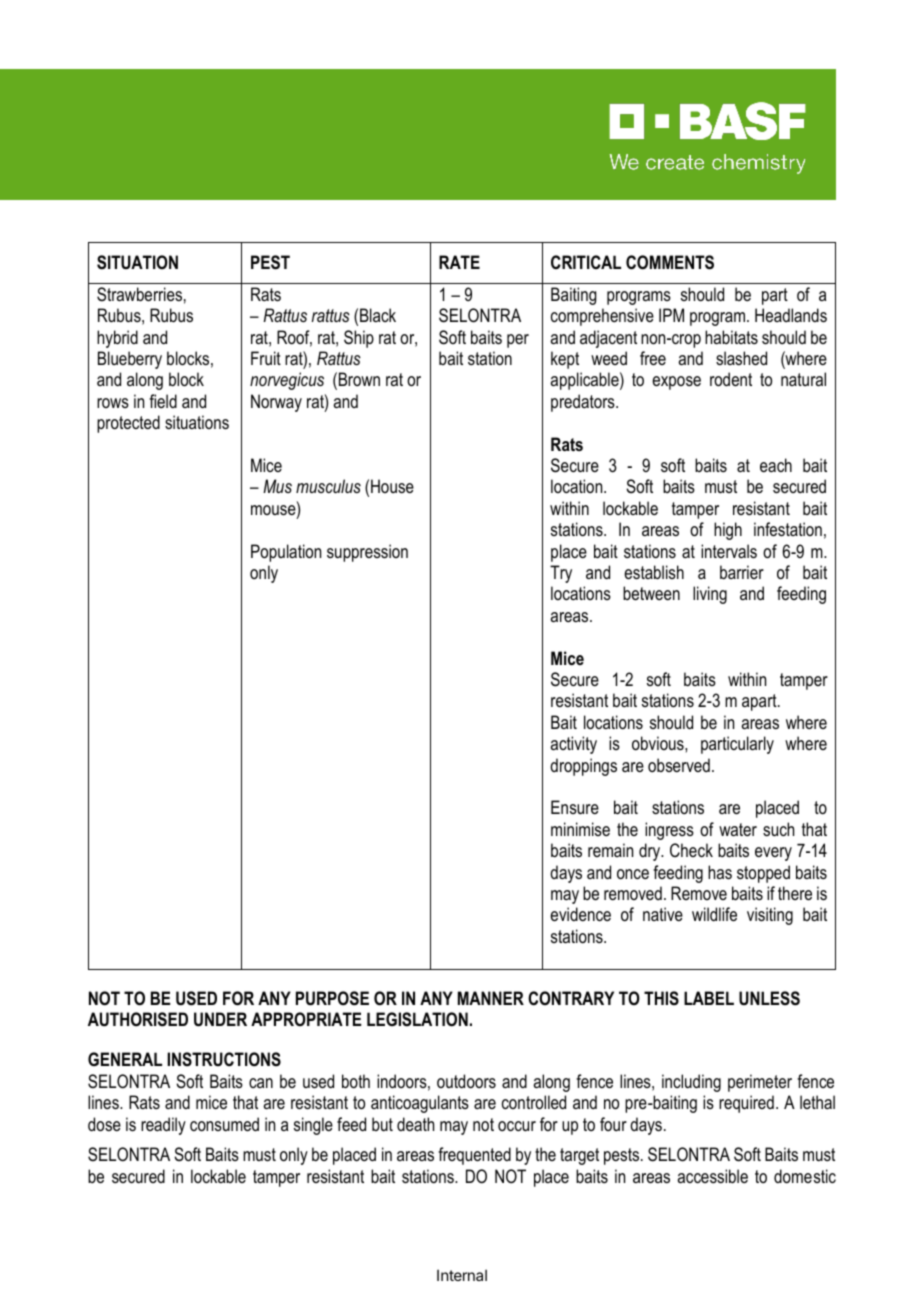 The width and height of the image is (924, 1308). What do you see at coordinates (561, 574) in the image?
I see `Try` at bounding box center [561, 574].
